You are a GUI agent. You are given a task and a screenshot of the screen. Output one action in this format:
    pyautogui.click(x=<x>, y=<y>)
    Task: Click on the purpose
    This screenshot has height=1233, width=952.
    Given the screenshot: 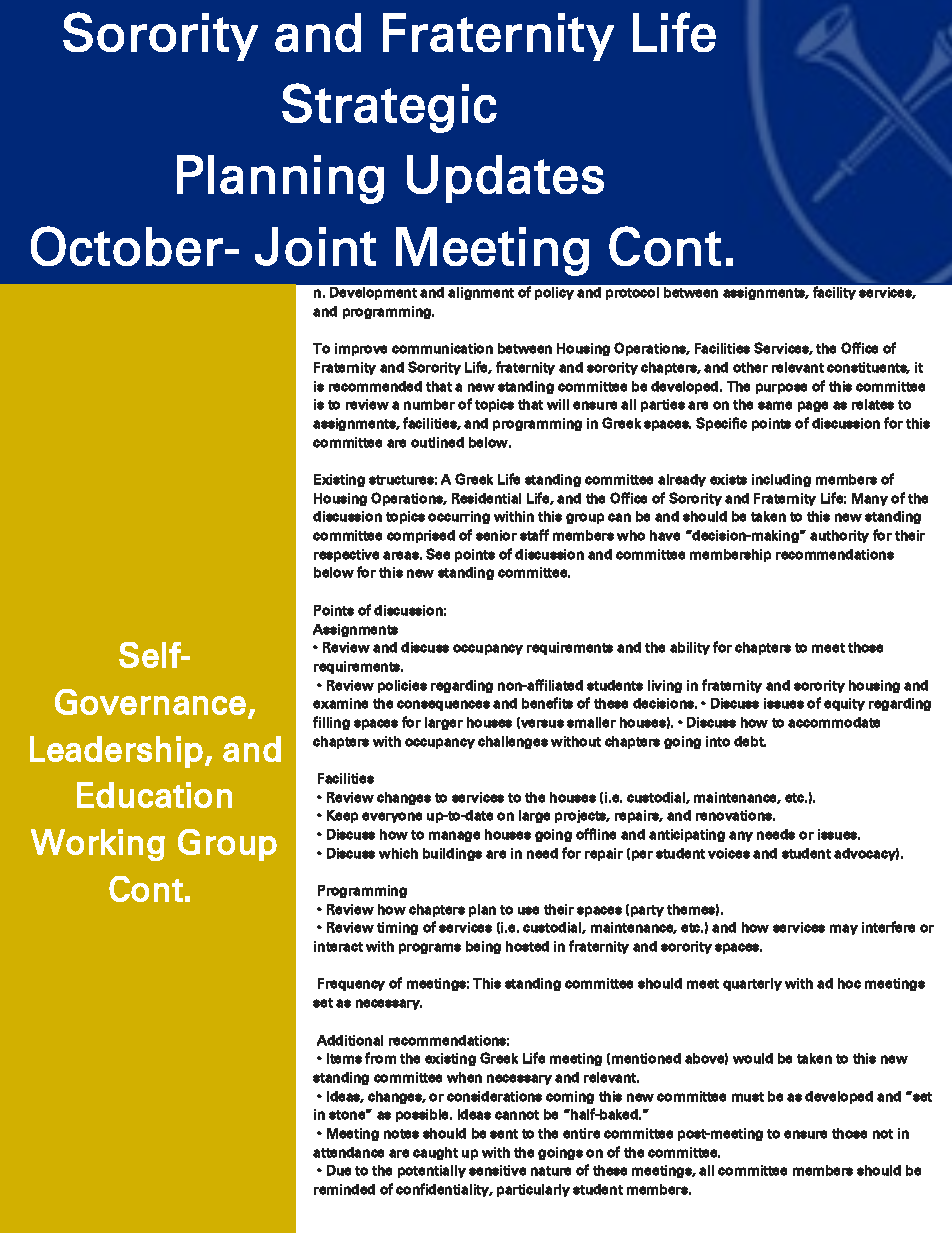 What is the action you would take?
    pyautogui.click(x=781, y=388)
